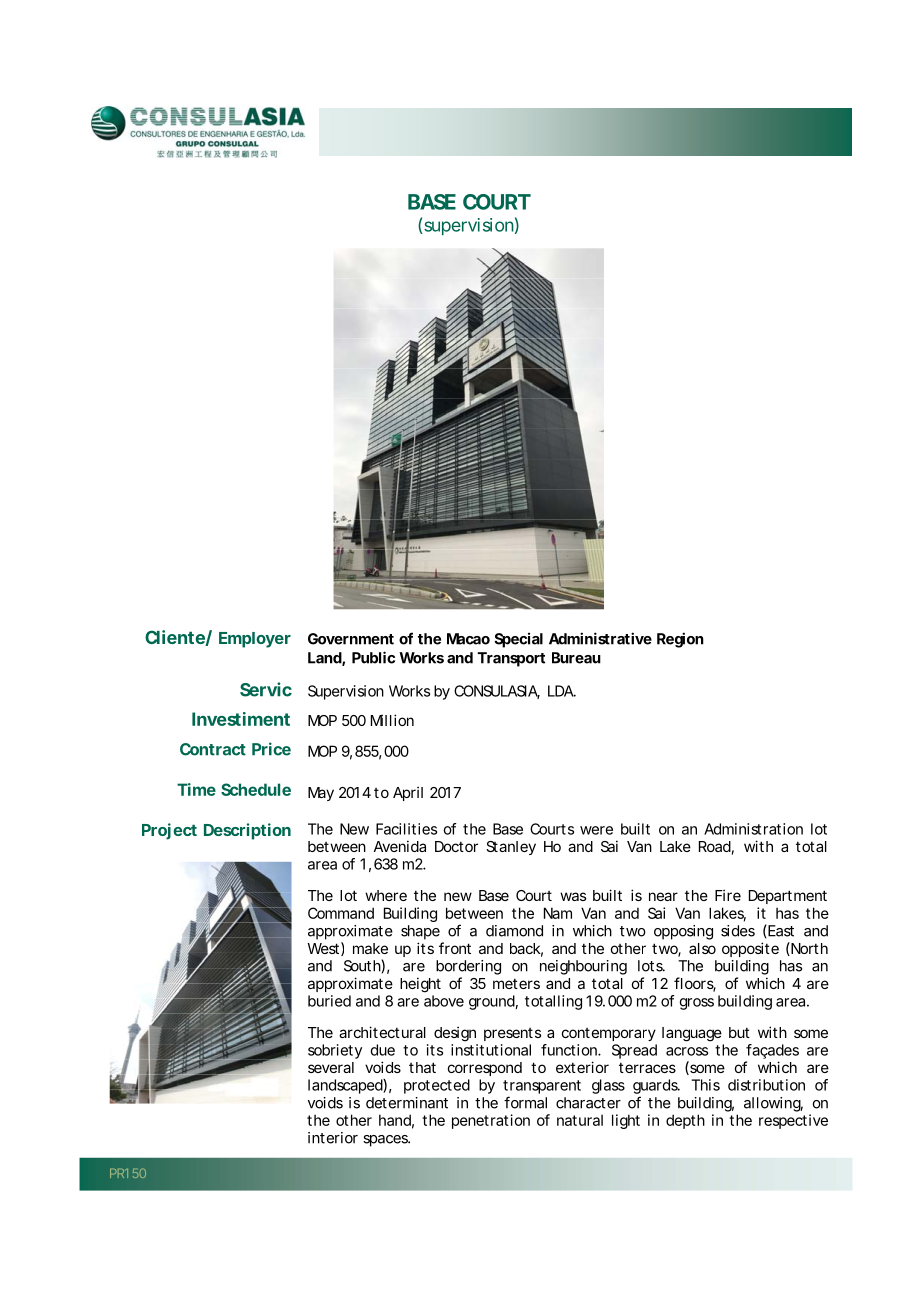 Image resolution: width=924 pixels, height=1308 pixels. Describe the element at coordinates (680, 640) in the image. I see `Region` at that location.
